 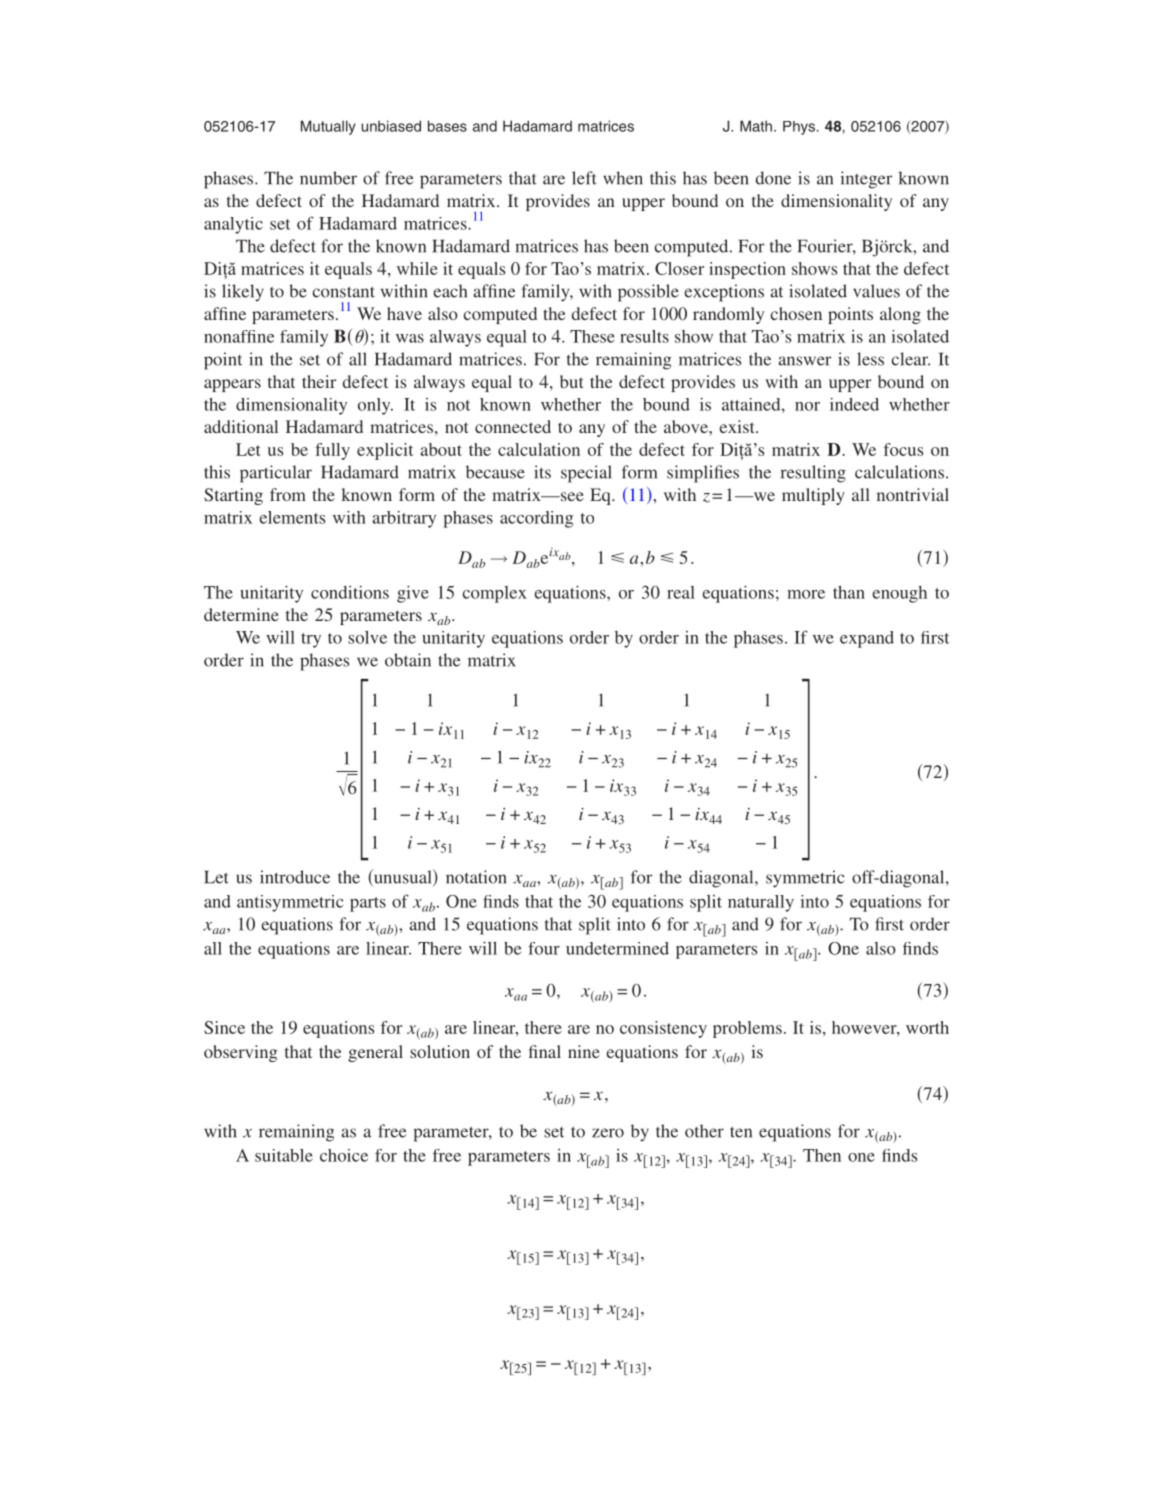 I want to click on expand, so click(x=867, y=639).
